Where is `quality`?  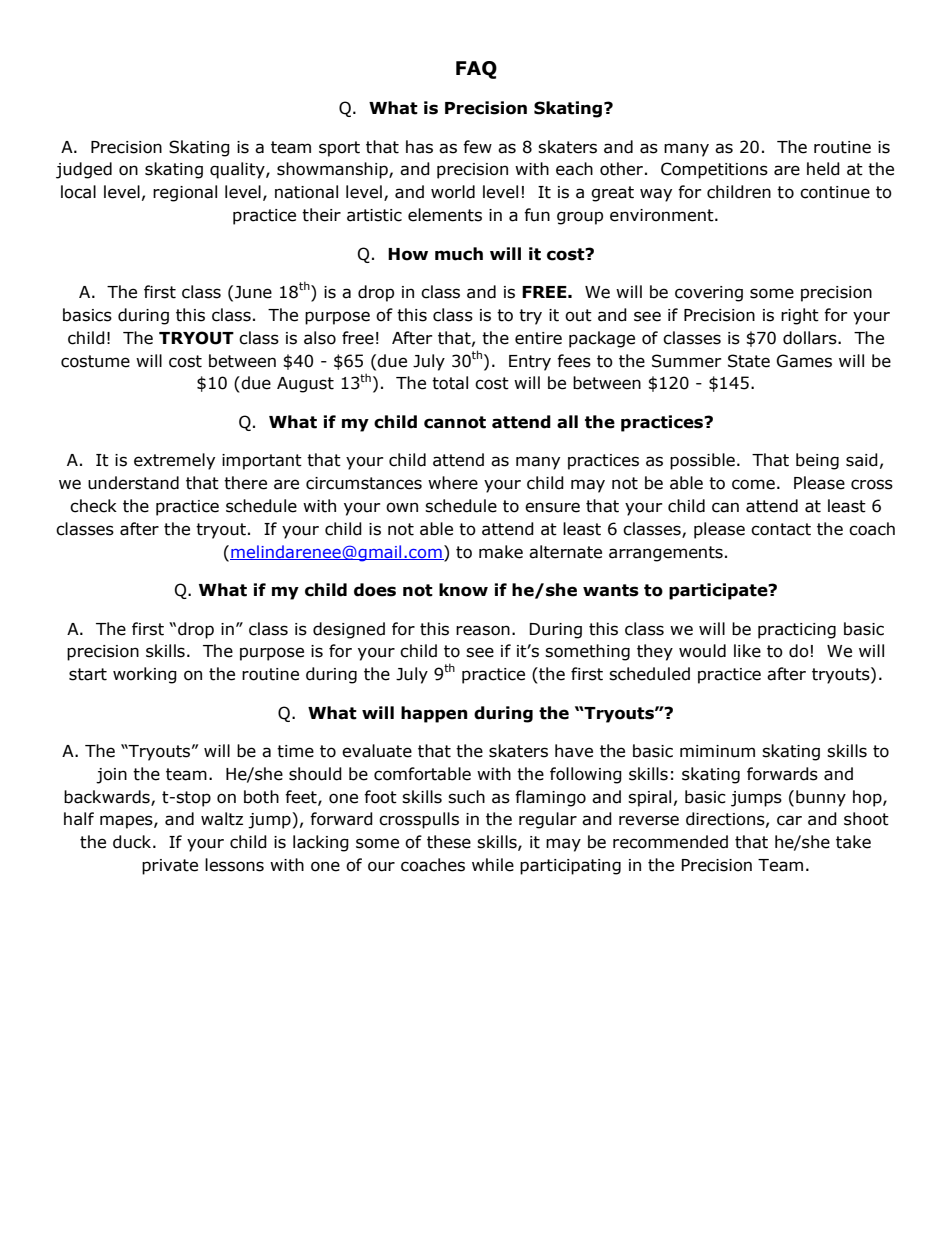 quality is located at coordinates (238, 170).
